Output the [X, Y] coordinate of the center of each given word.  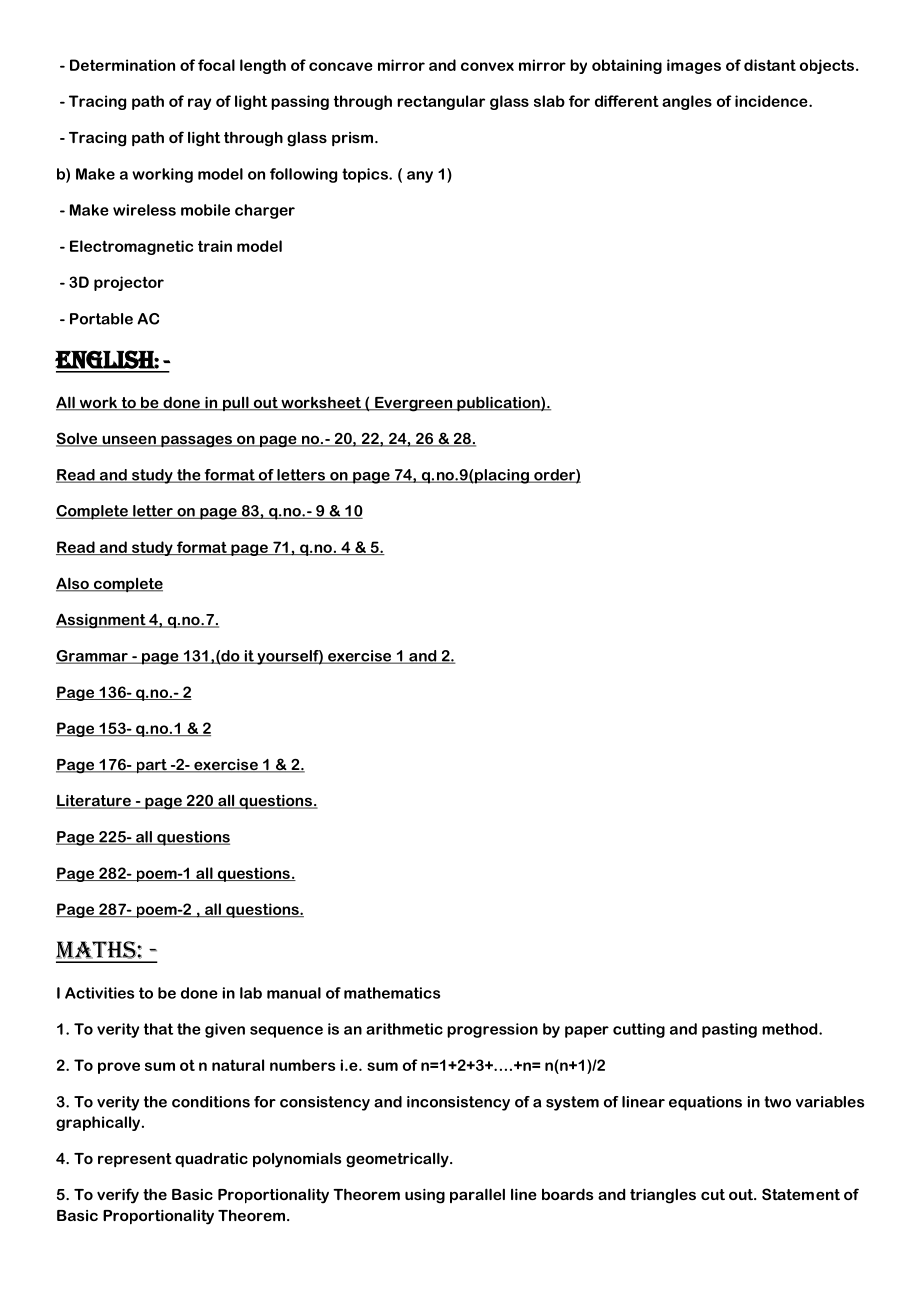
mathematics [392, 993]
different [627, 101]
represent [135, 1160]
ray [199, 104]
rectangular [441, 102]
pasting [729, 1030]
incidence [772, 101]
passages [196, 441]
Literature [94, 801]
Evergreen [414, 404]
